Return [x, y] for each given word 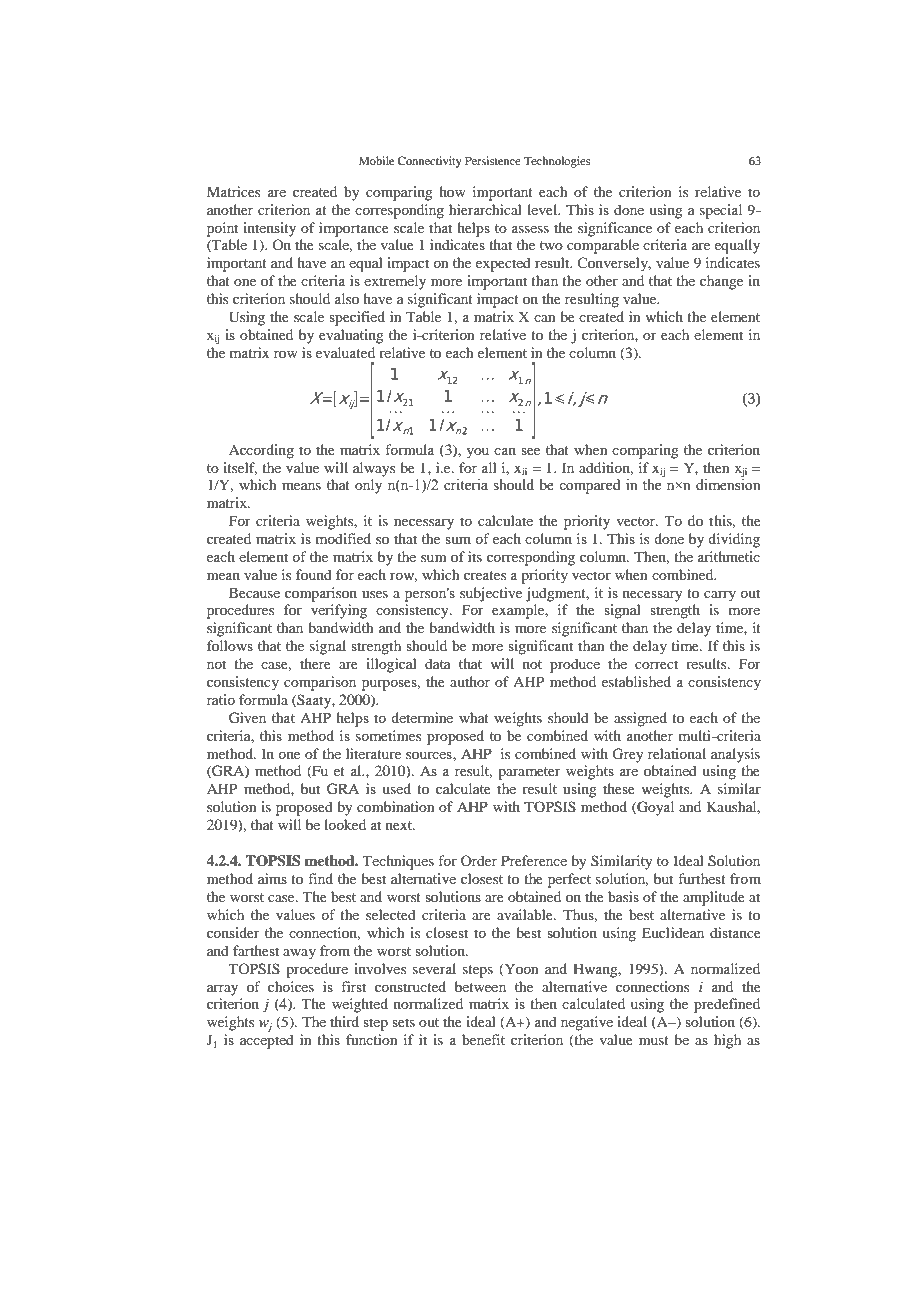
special [721, 211]
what [474, 717]
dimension [728, 485]
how [452, 191]
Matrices [233, 191]
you [477, 453]
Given [247, 718]
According [261, 451]
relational [677, 753]
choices [291, 986]
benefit [483, 1039]
